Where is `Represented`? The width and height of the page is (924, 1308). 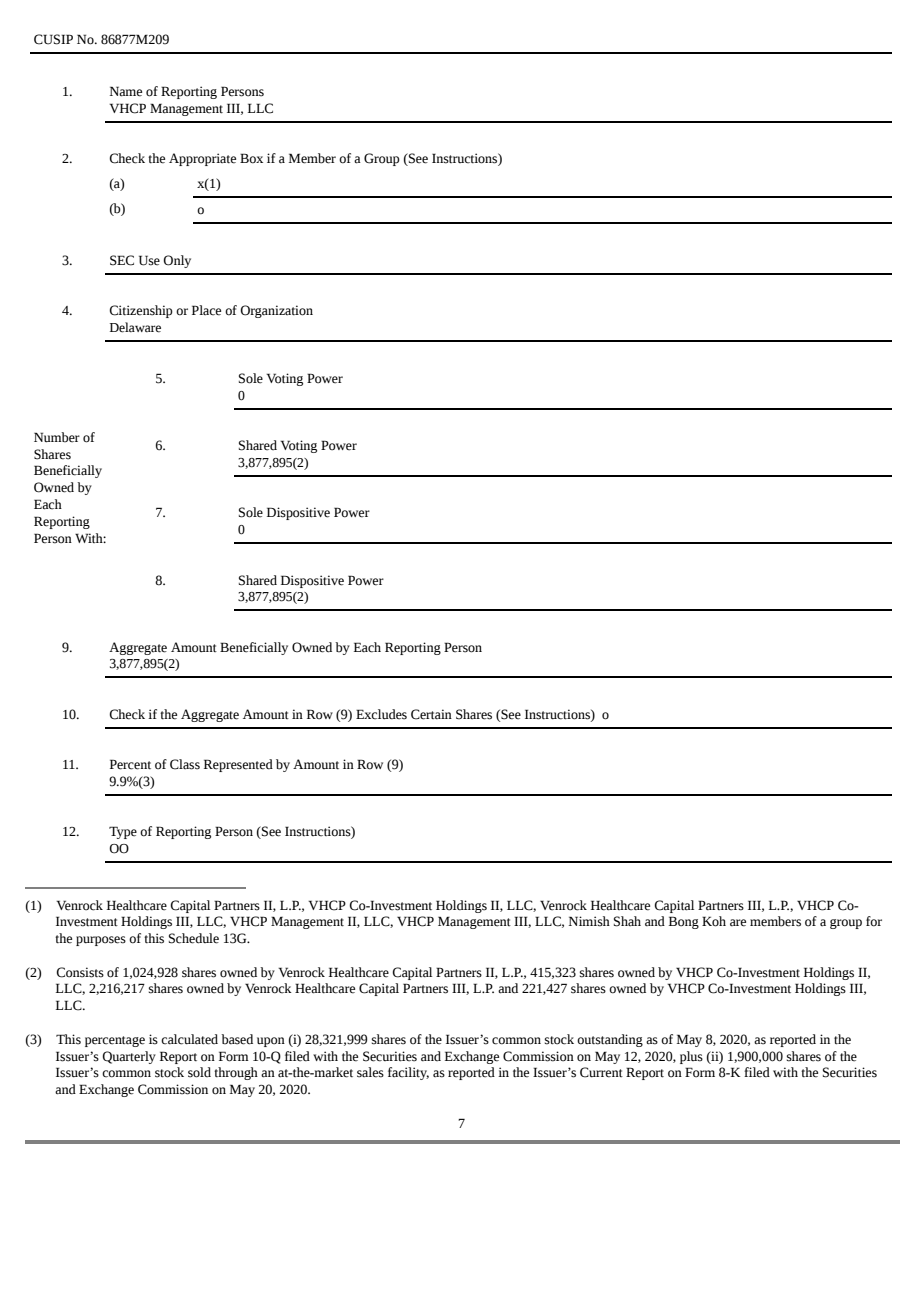
Represented is located at coordinates (238, 765).
